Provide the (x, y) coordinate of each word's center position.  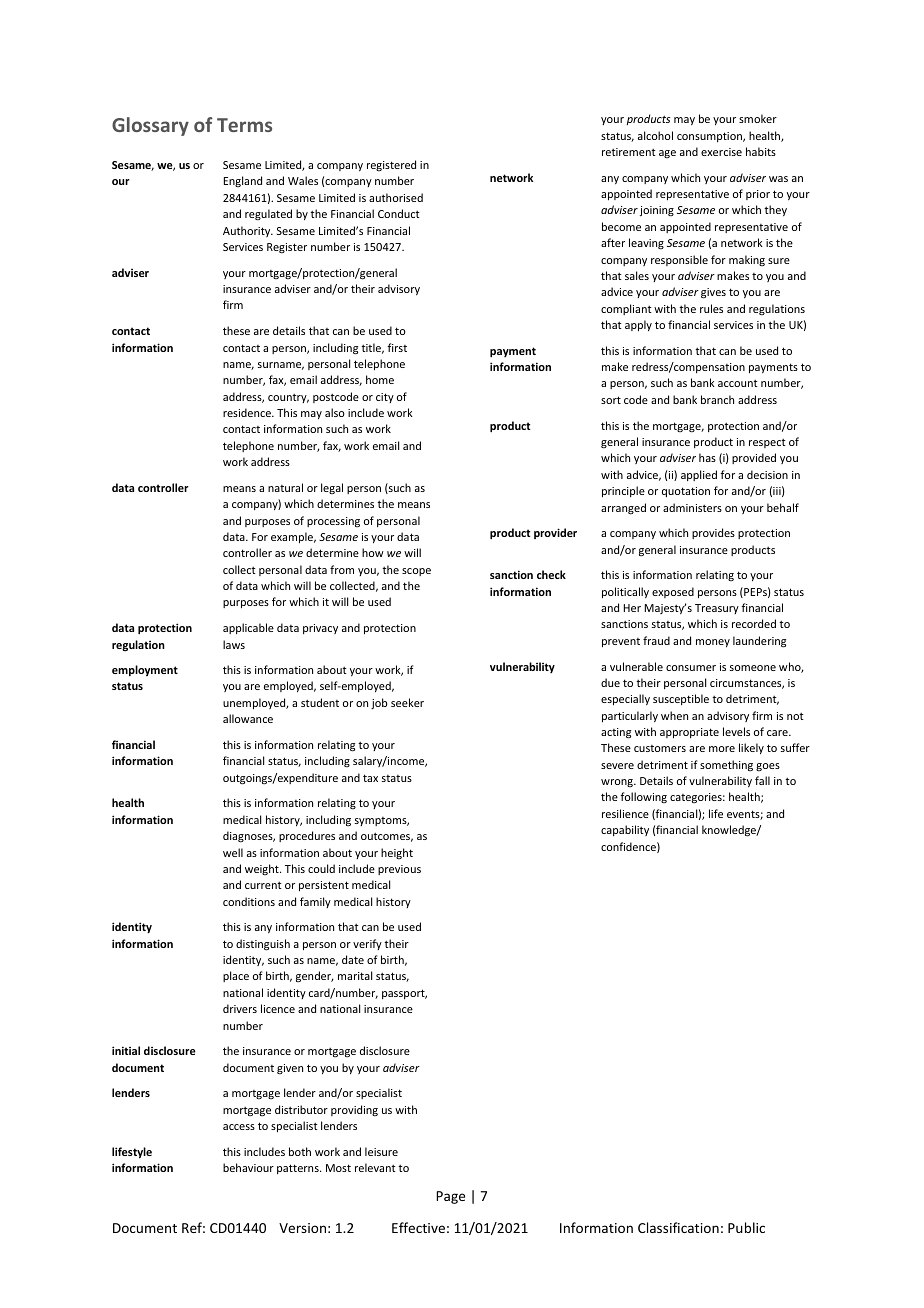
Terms (244, 125)
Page (450, 1197)
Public (746, 1227)
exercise (721, 152)
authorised (396, 197)
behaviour (248, 1167)
